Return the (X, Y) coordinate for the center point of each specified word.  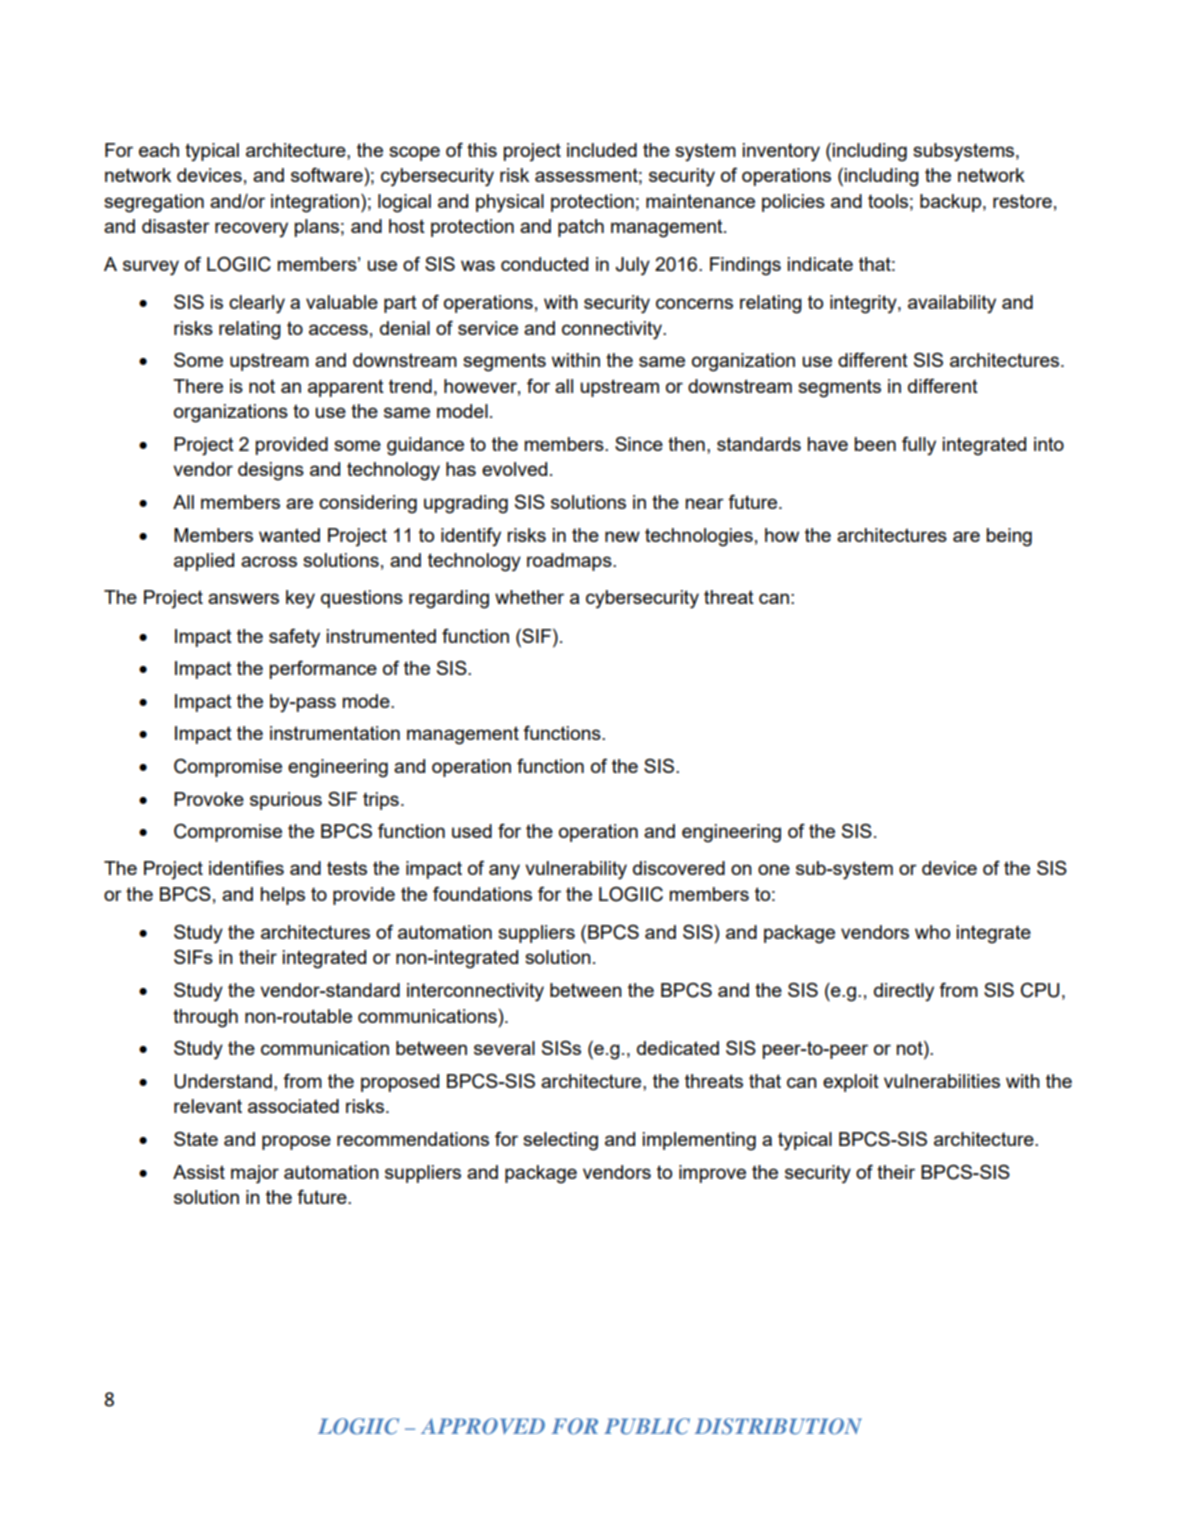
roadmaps (570, 562)
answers (243, 598)
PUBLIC (647, 1426)
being (1009, 537)
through (205, 1018)
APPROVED (483, 1426)
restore (1022, 201)
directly (904, 992)
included (602, 150)
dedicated (678, 1048)
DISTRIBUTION (778, 1426)
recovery (251, 229)
